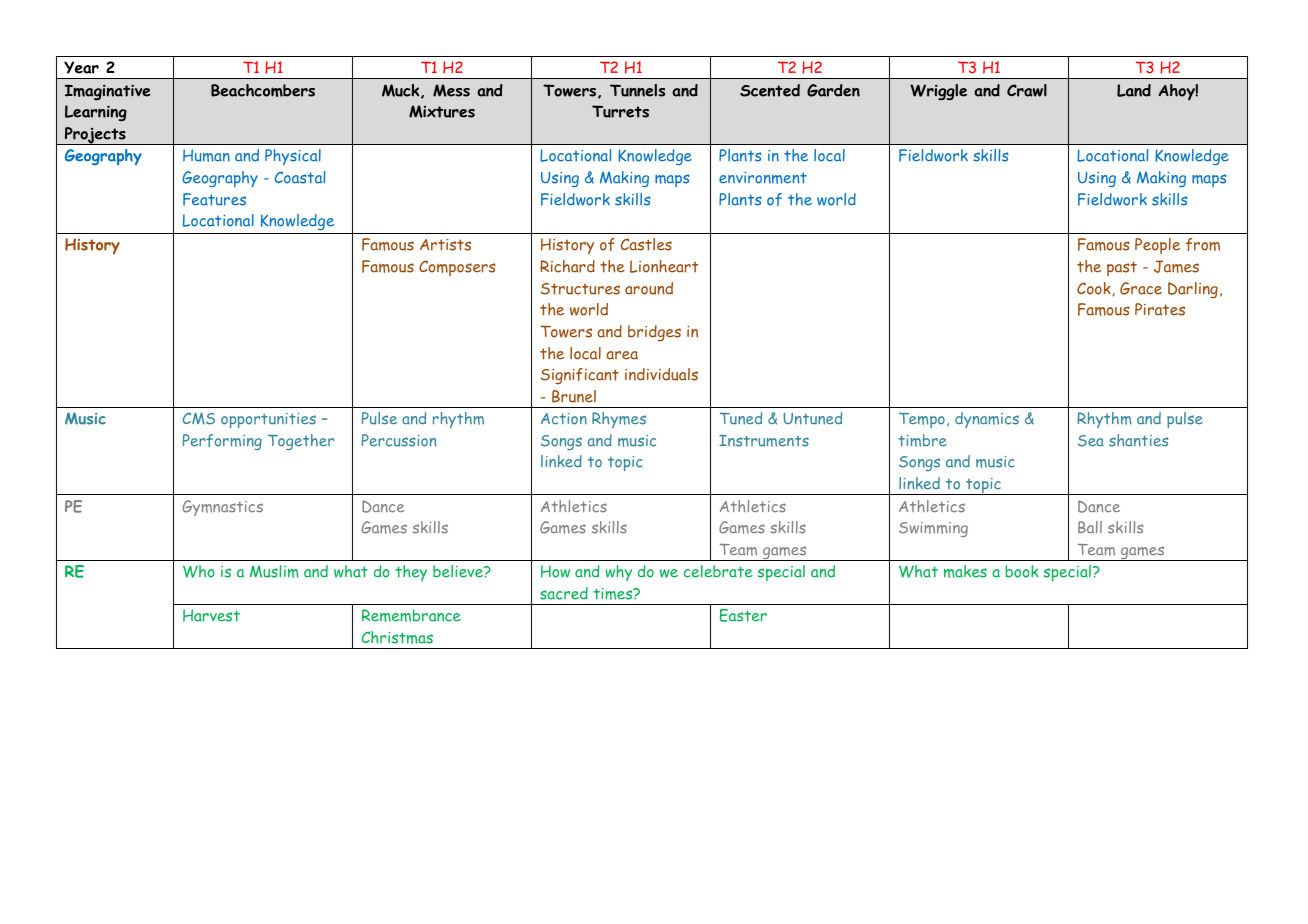 Image resolution: width=1308 pixels, height=924 pixels. What do you see at coordinates (1157, 246) in the page?
I see `People` at bounding box center [1157, 246].
